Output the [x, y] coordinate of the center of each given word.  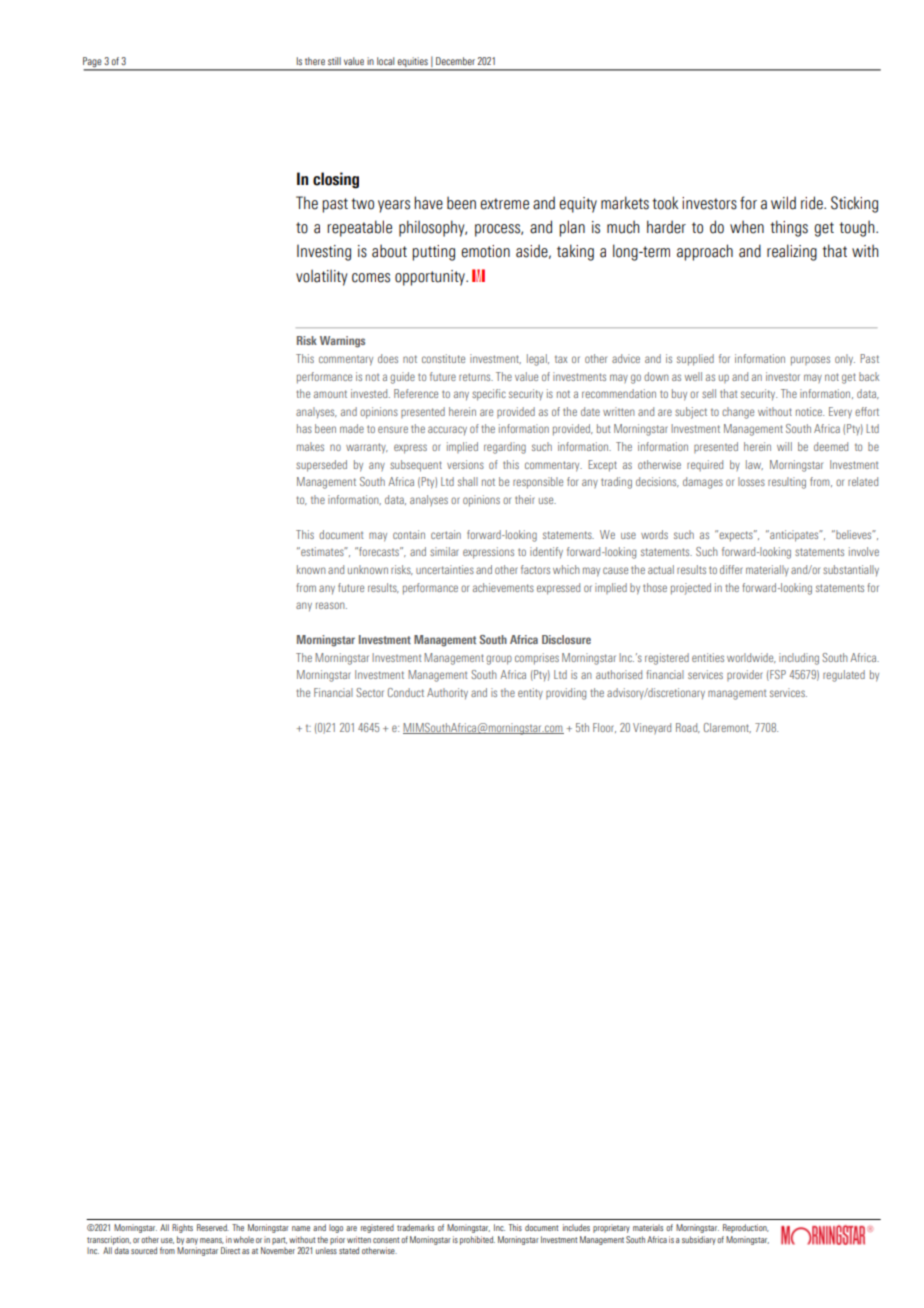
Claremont [727, 728]
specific [489, 395]
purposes [810, 361]
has [304, 428]
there [315, 61]
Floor [604, 728]
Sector [370, 692]
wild [783, 203]
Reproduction [746, 1228]
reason [331, 605]
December [455, 61]
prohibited [477, 1240]
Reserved [213, 1227]
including [799, 659]
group [499, 660]
